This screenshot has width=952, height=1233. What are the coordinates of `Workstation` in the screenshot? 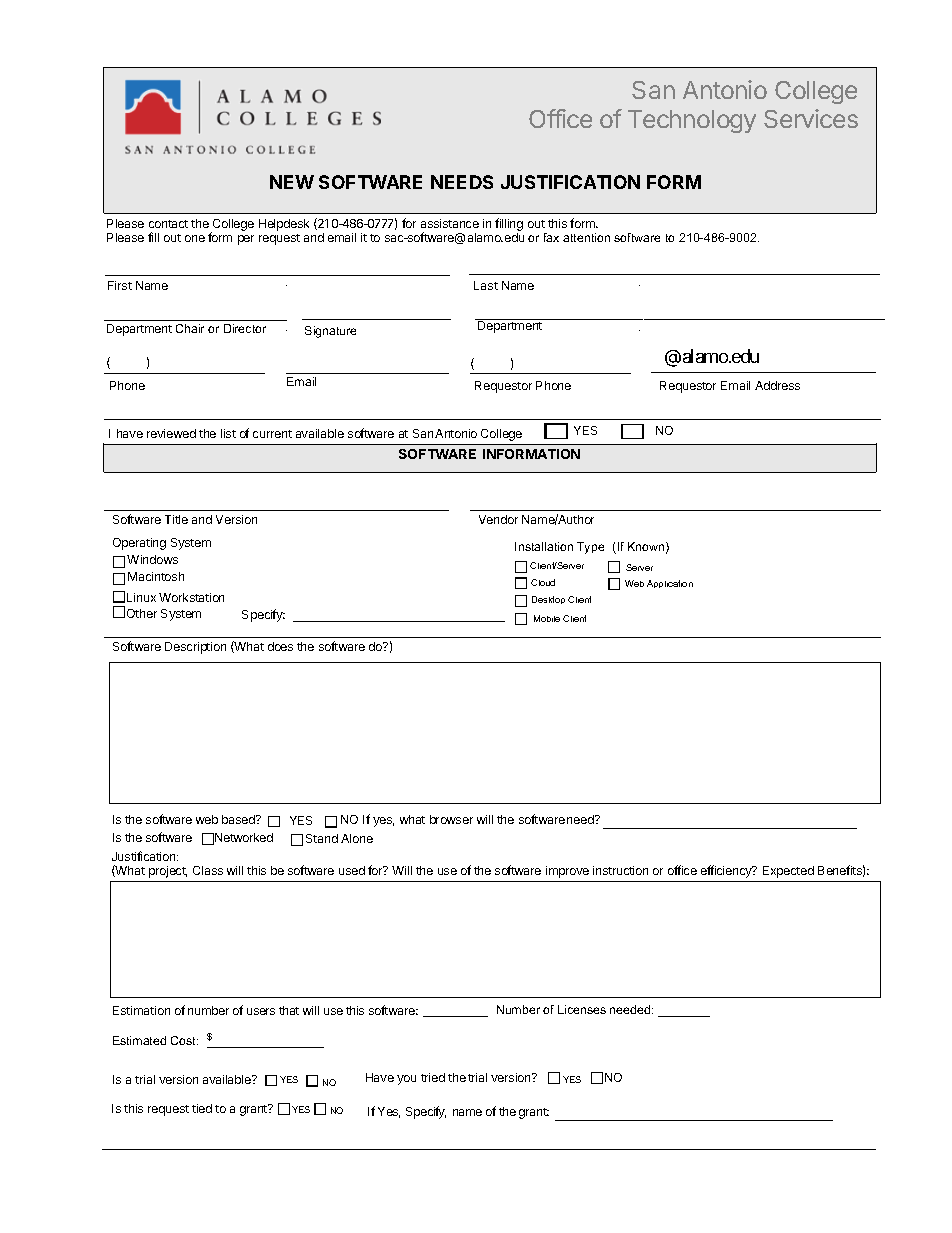 It's located at (191, 597).
